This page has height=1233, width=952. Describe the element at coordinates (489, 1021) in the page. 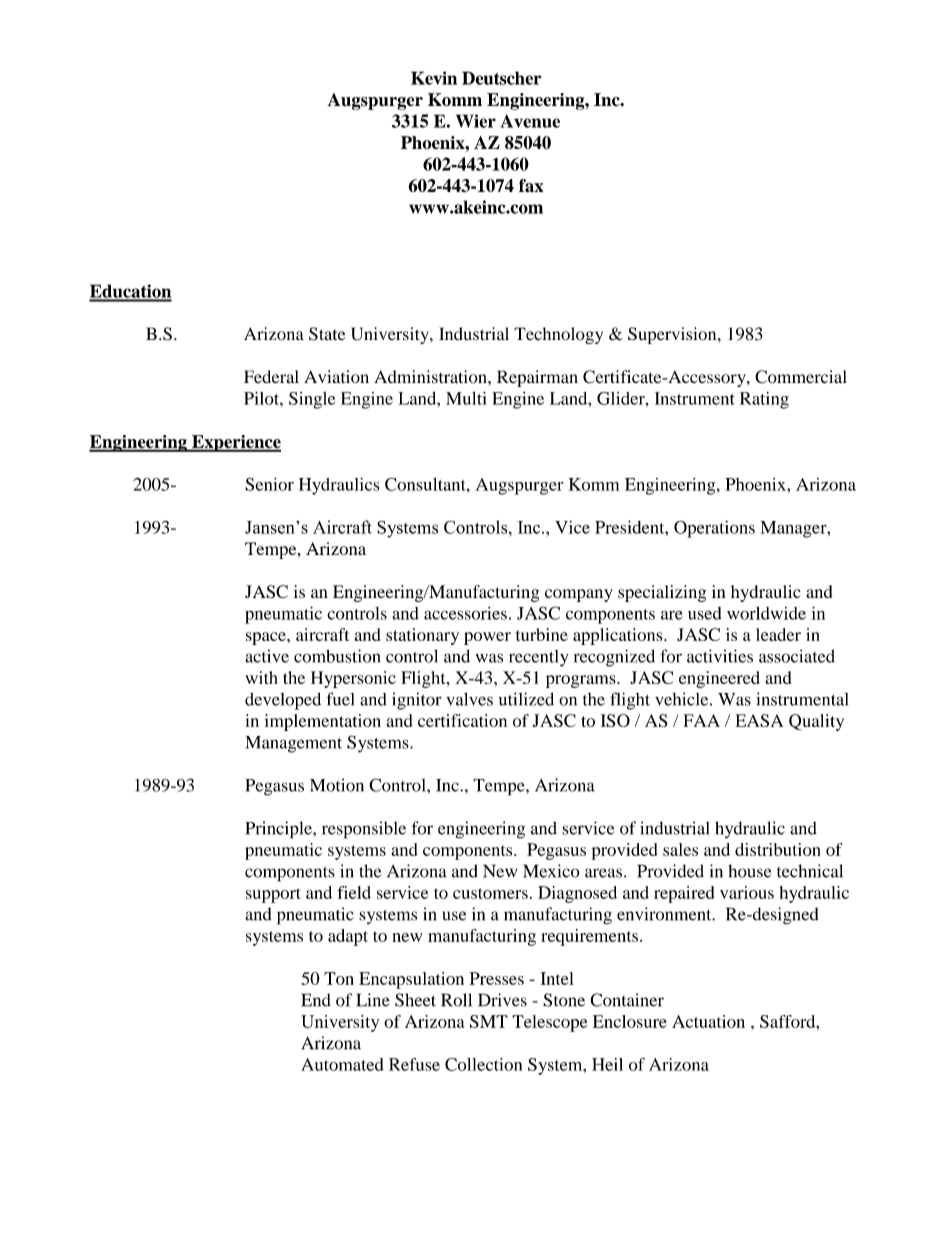

I see `SMT` at that location.
